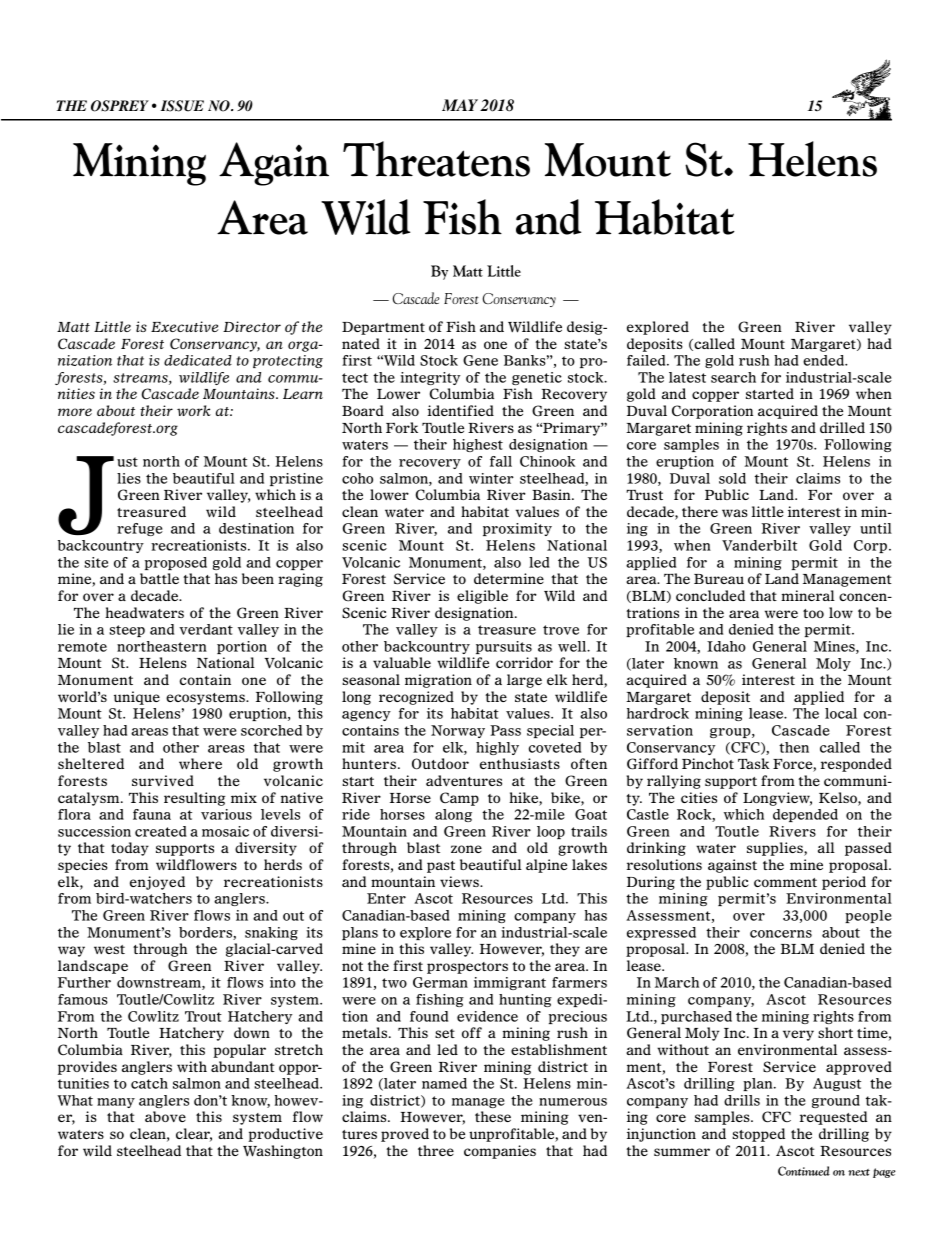 The height and width of the screenshot is (1233, 952). I want to click on Threatens, so click(436, 159).
